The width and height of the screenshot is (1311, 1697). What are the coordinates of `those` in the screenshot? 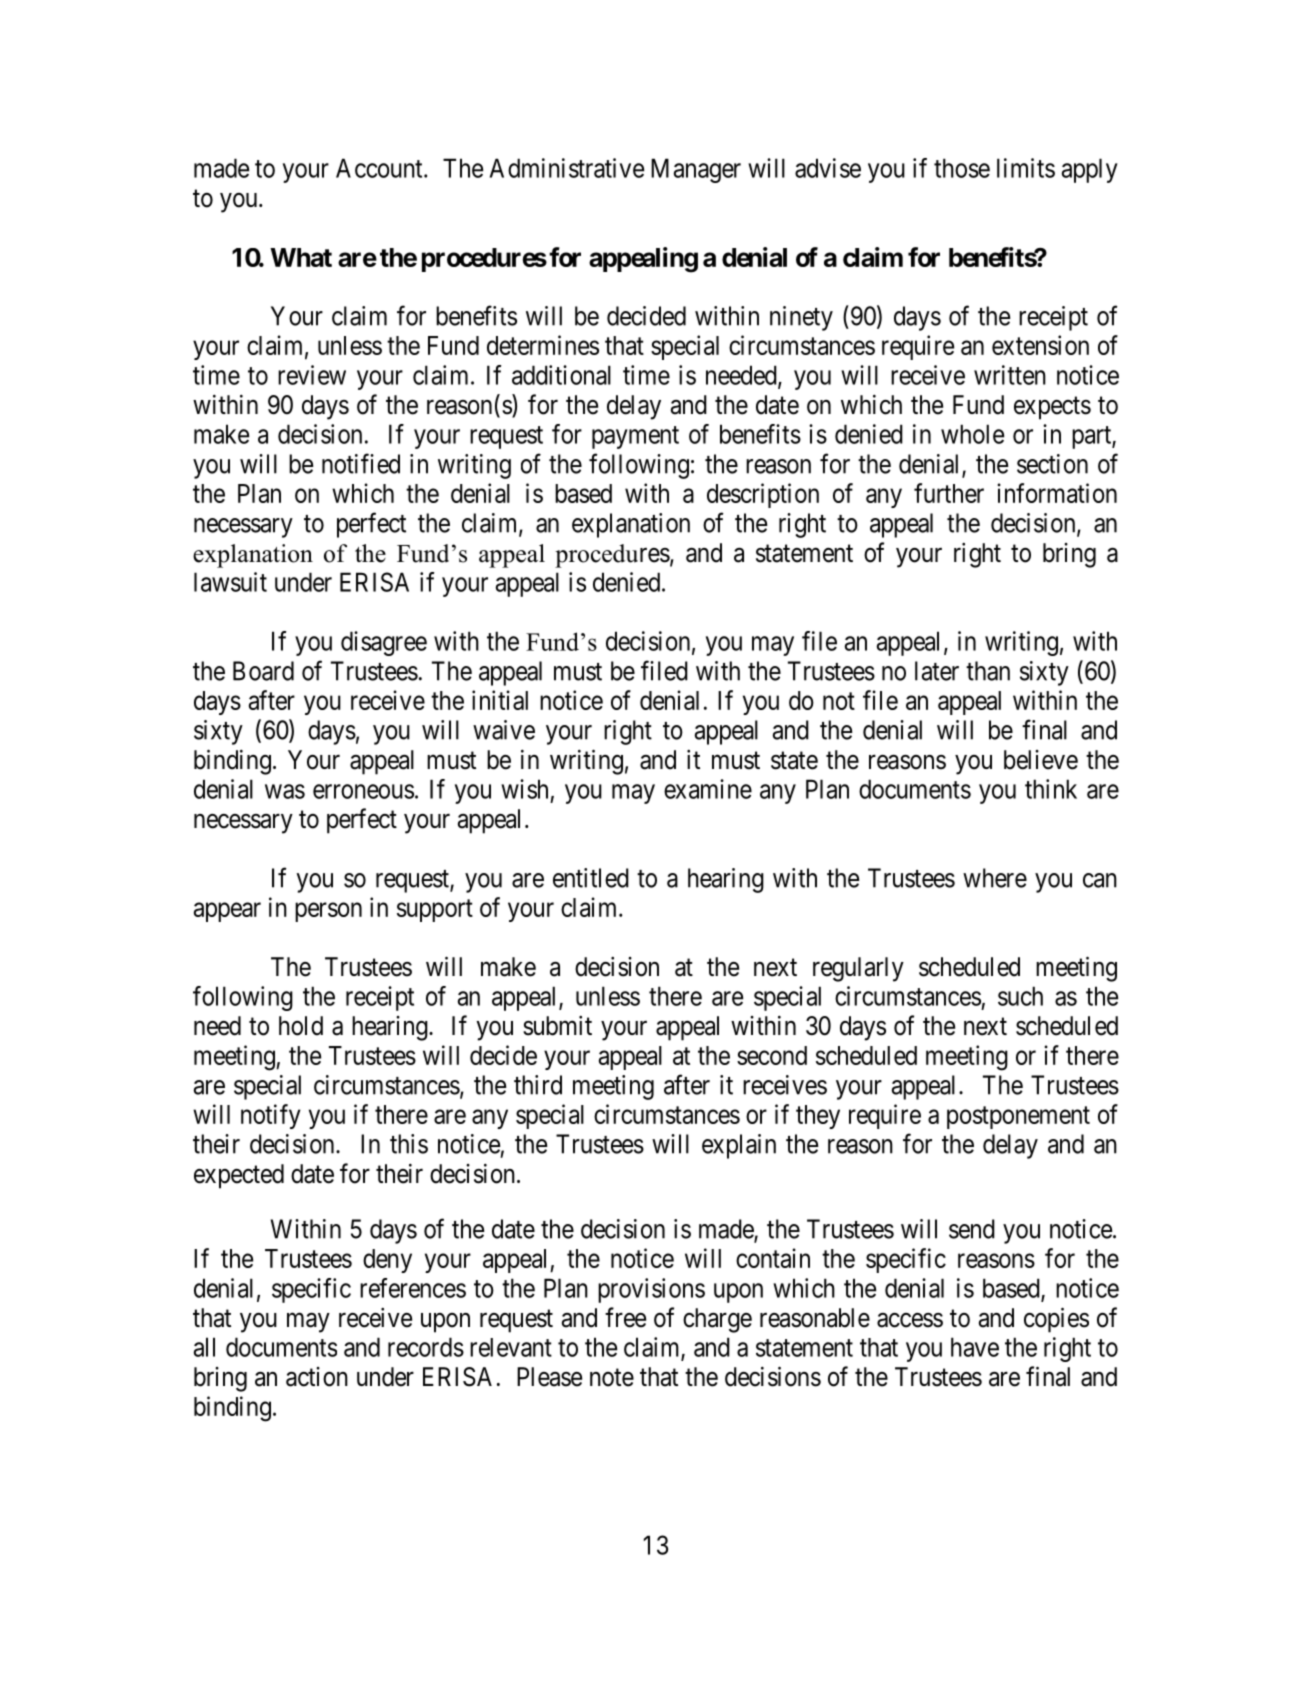 It's located at (962, 168).
